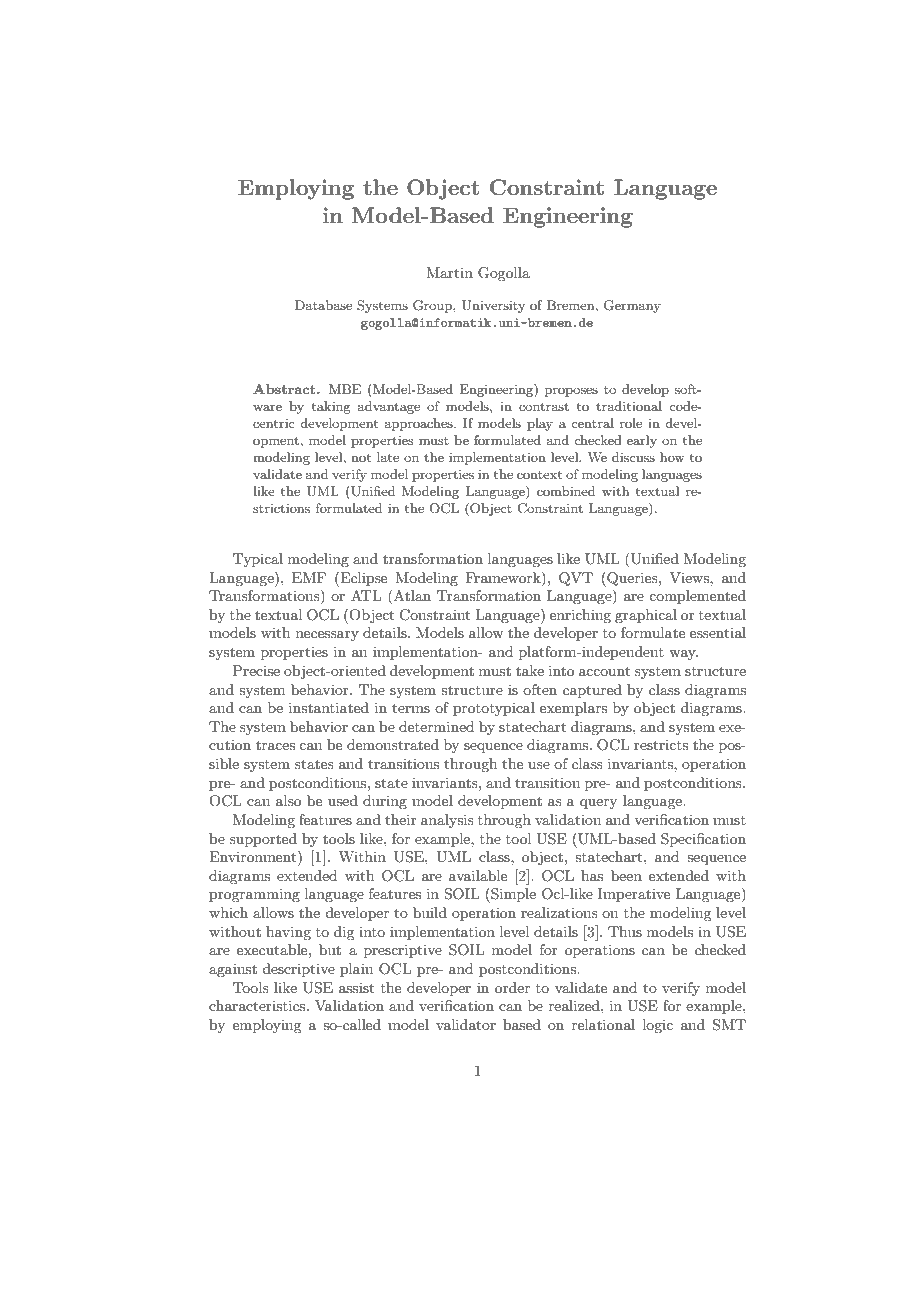 Image resolution: width=924 pixels, height=1308 pixels. What do you see at coordinates (327, 636) in the document?
I see `necessary` at bounding box center [327, 636].
